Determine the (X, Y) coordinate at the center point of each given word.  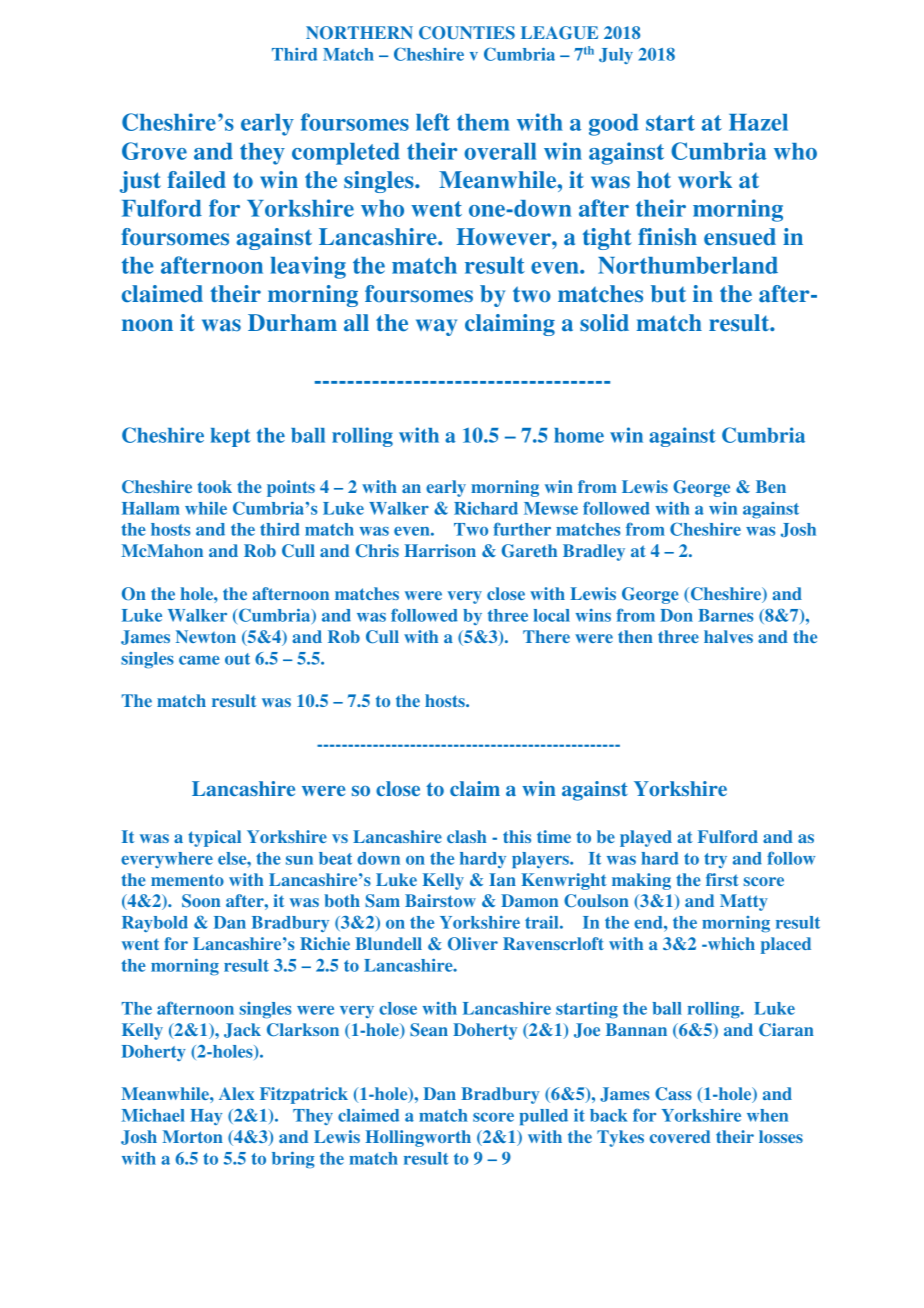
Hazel (758, 122)
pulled (543, 1117)
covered (680, 1136)
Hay (206, 1117)
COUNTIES (467, 33)
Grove (154, 151)
